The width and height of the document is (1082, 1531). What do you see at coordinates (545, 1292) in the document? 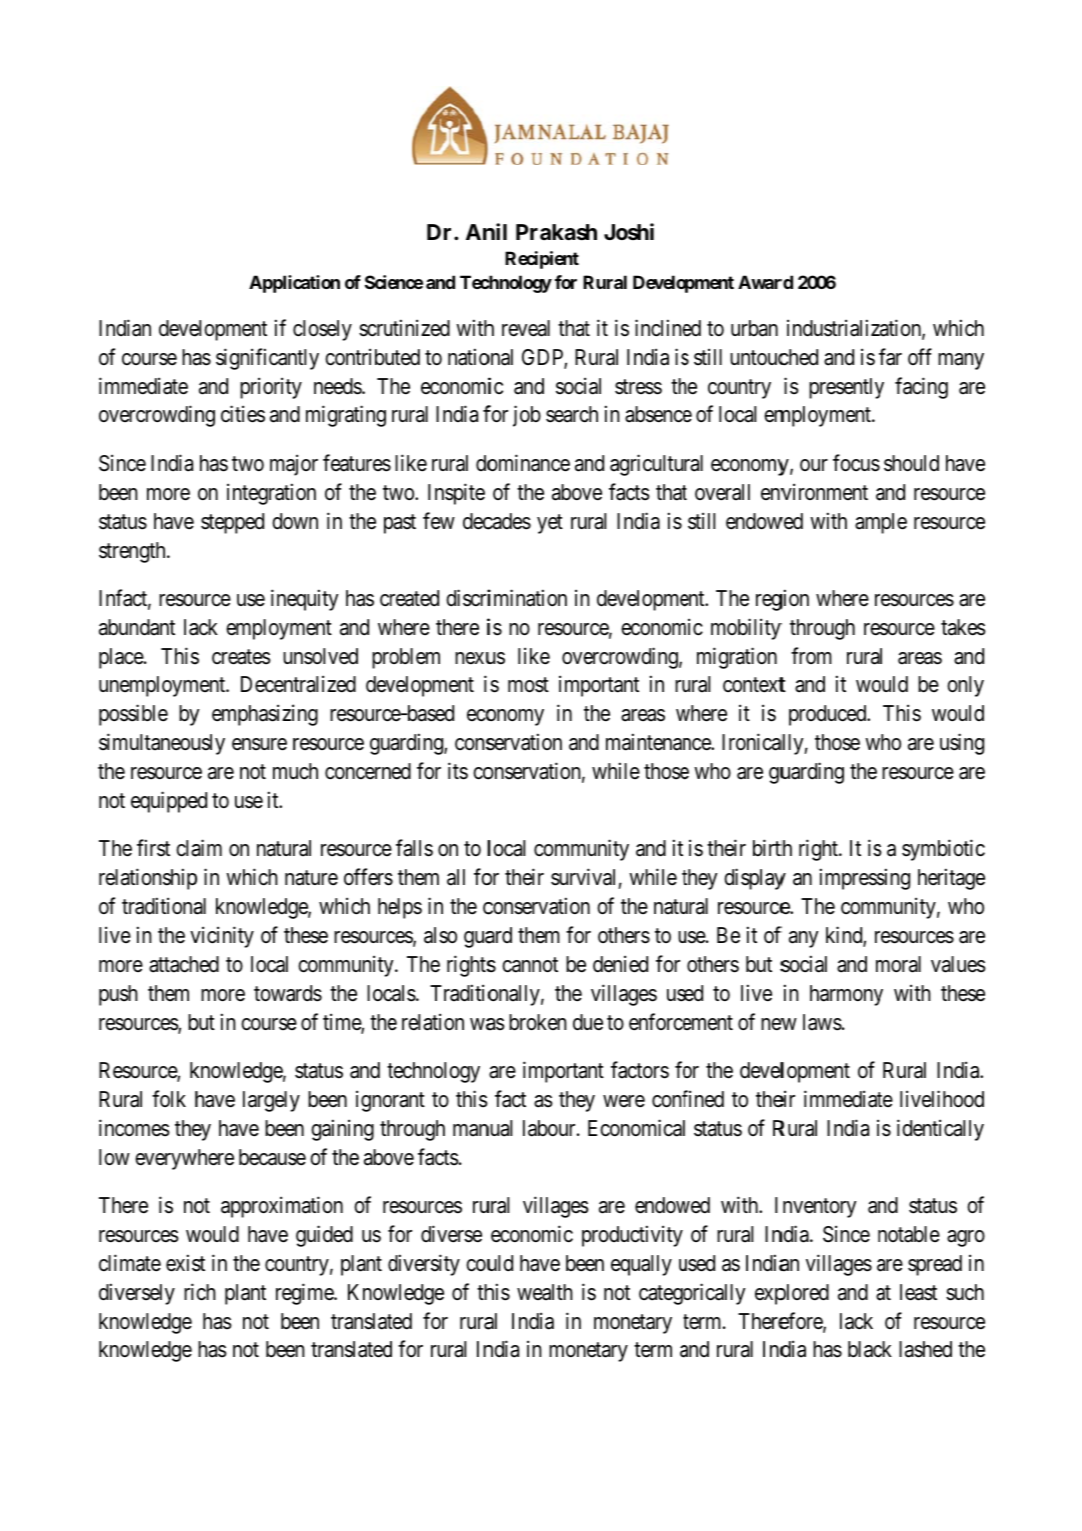
I see `wealth` at bounding box center [545, 1292].
